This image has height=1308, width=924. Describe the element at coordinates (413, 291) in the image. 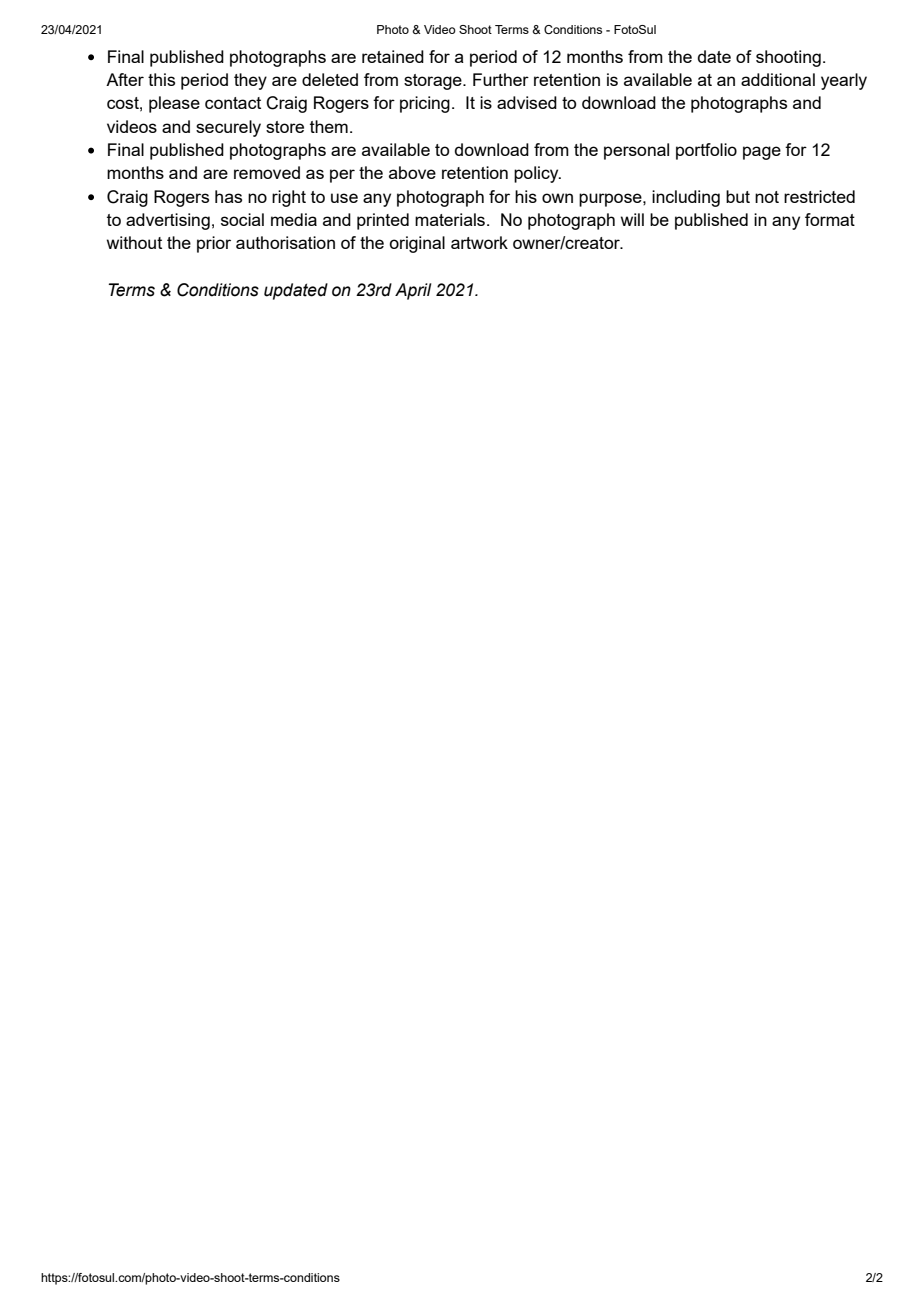

I see `April` at that location.
